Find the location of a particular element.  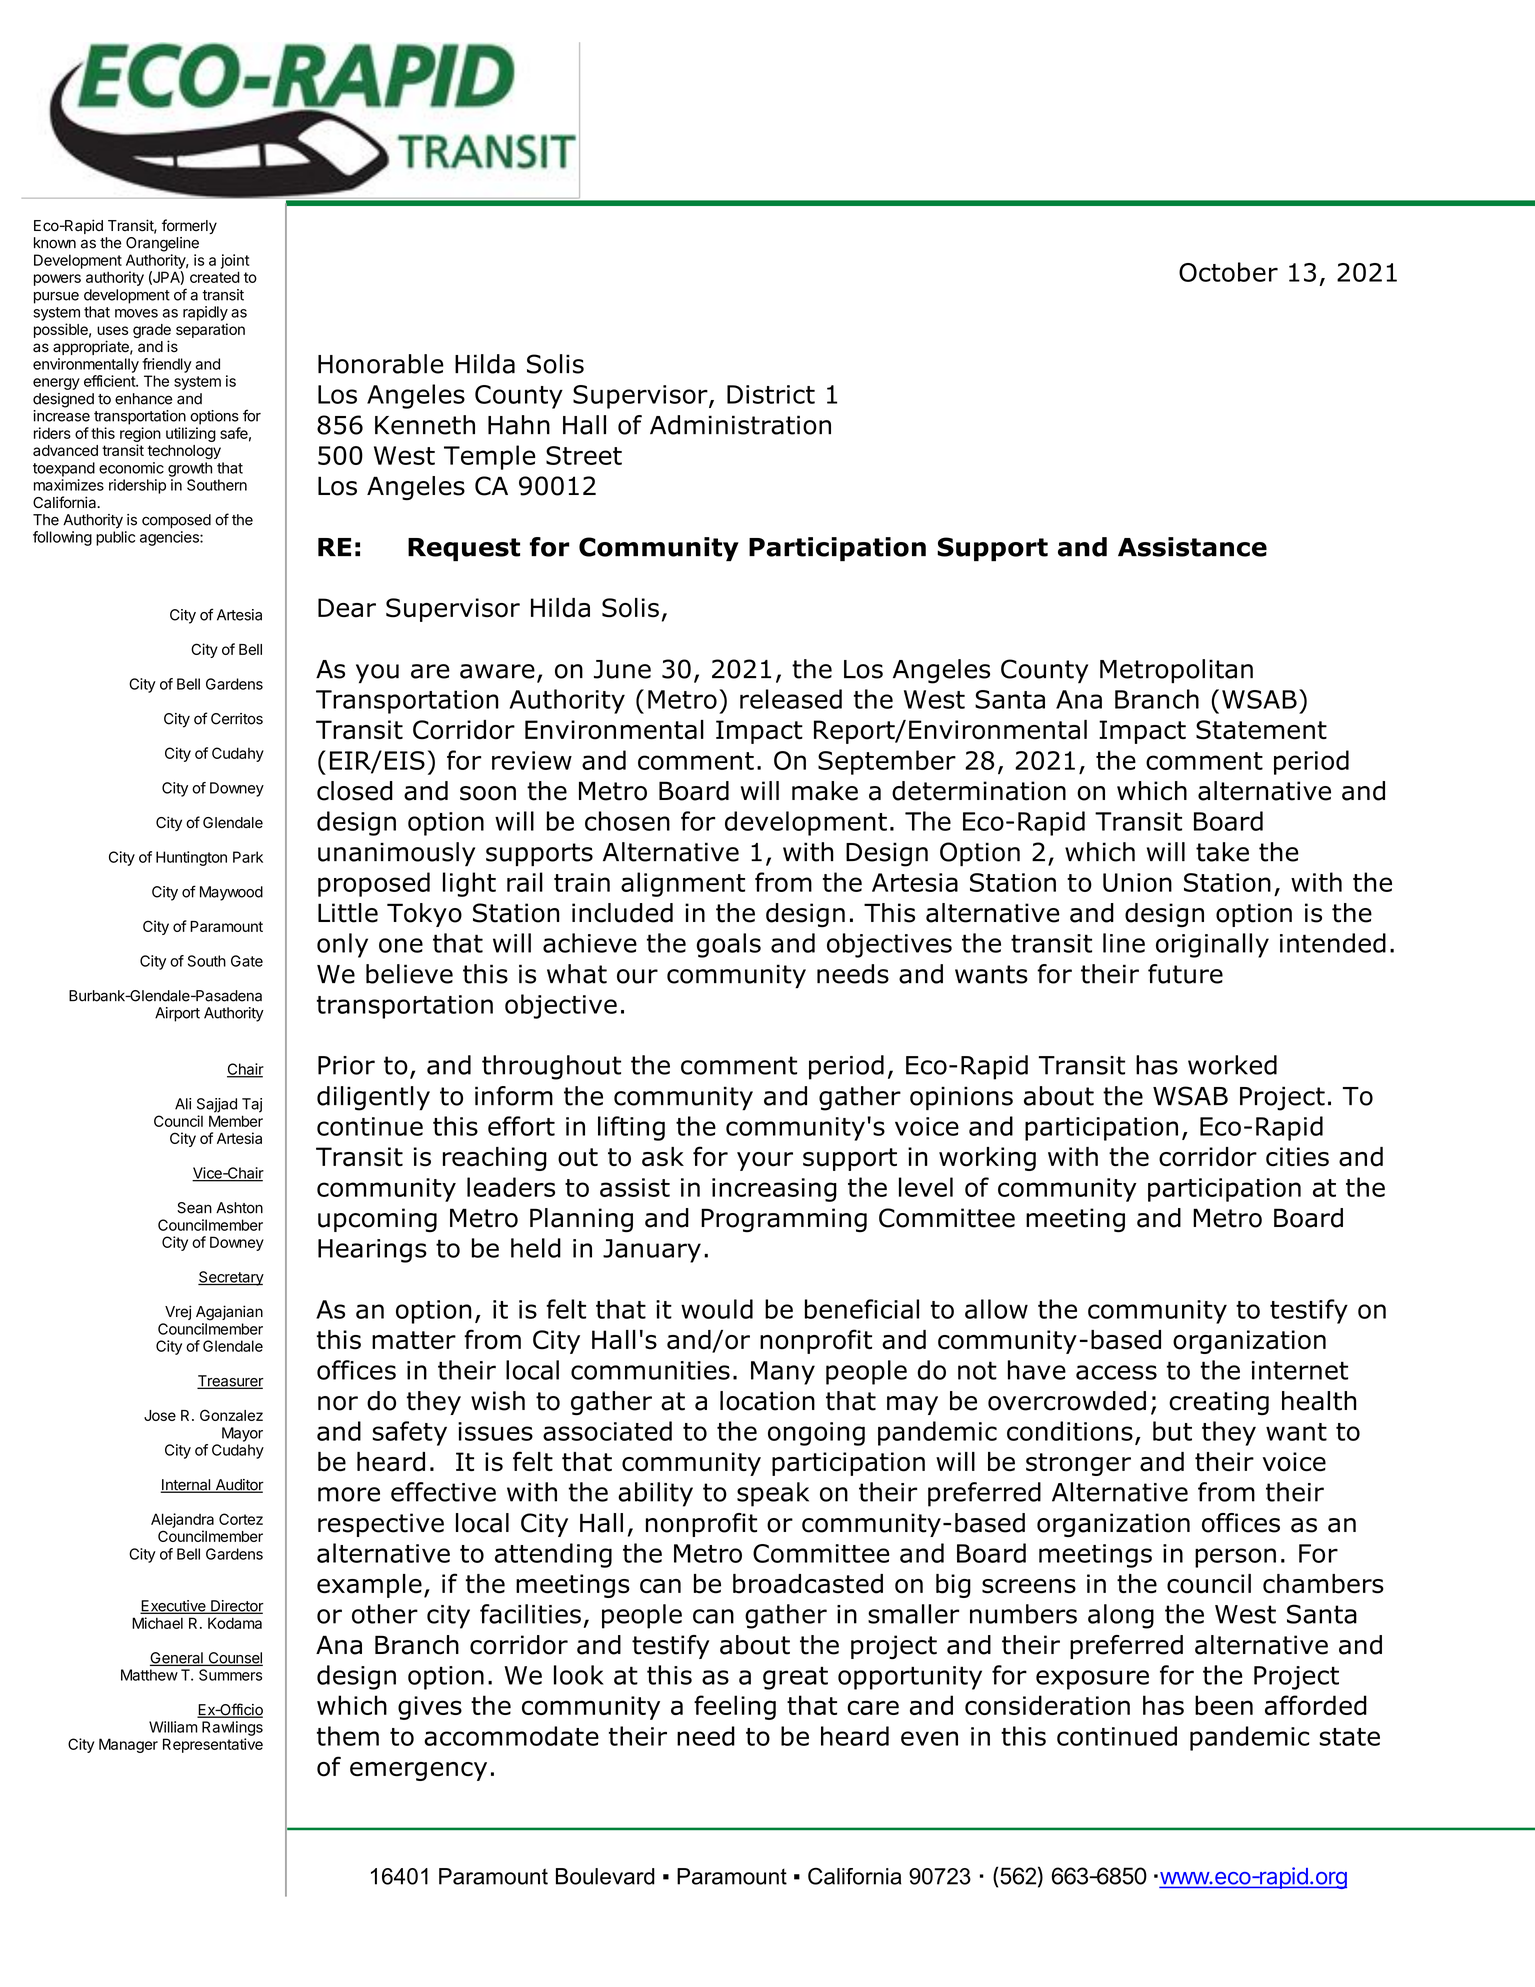

District is located at coordinates (771, 394).
